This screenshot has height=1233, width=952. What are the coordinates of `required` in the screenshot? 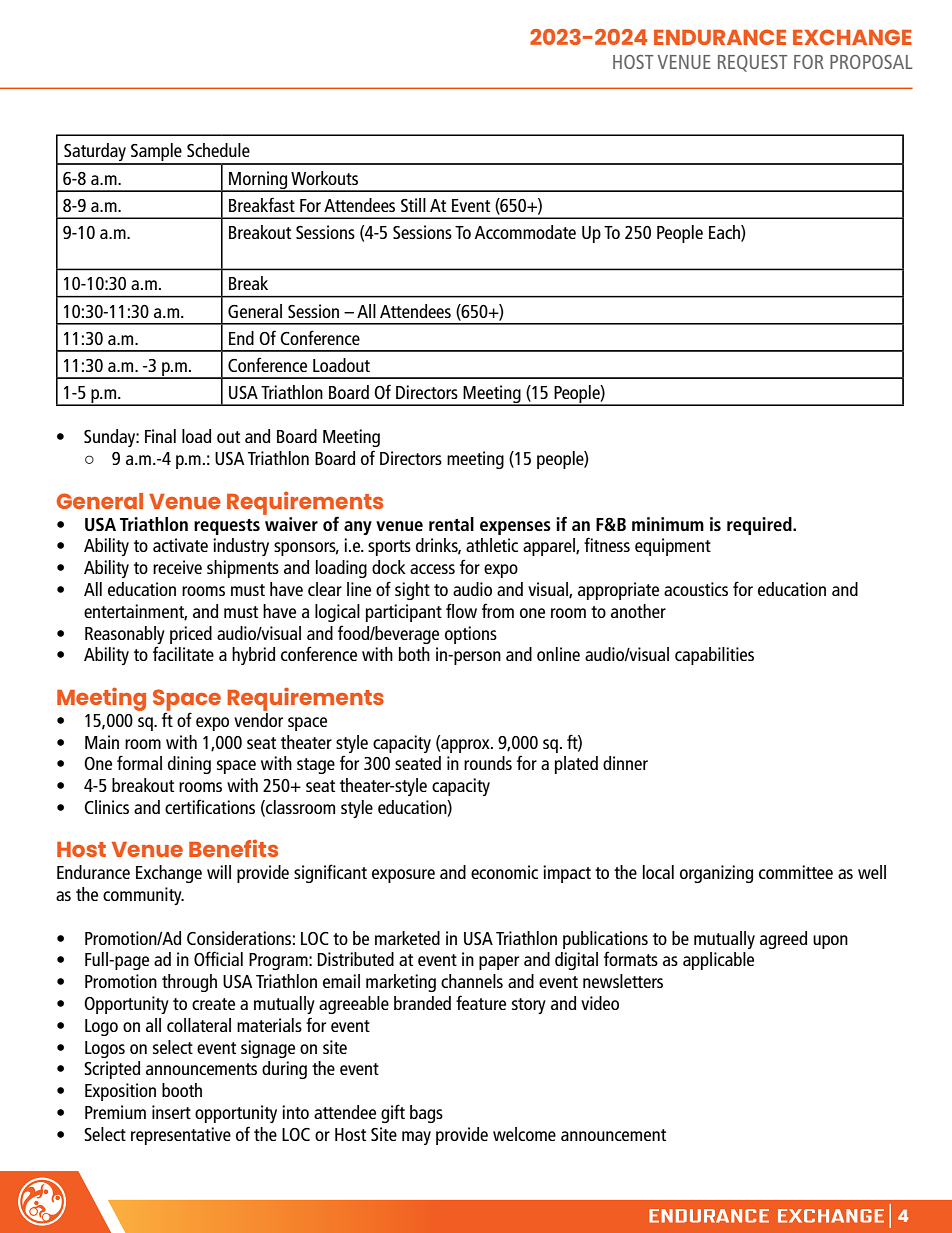 It's located at (760, 526).
